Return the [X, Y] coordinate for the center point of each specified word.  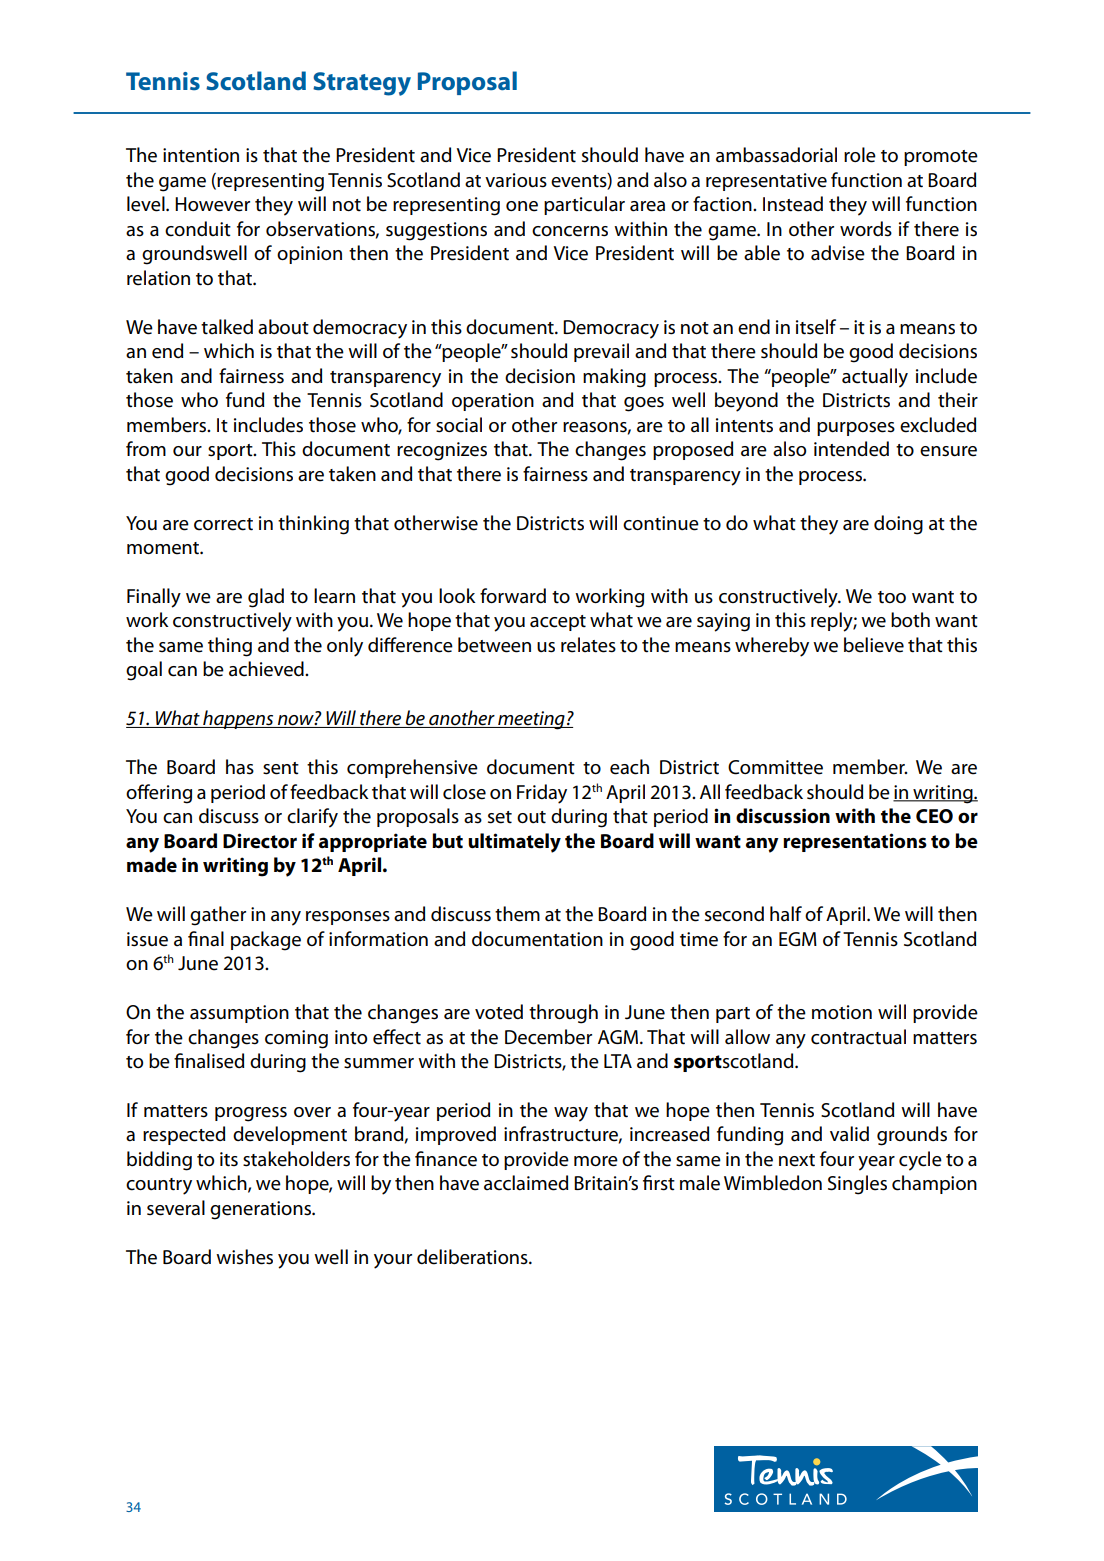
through [563, 1014]
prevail [601, 352]
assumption [239, 1014]
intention [201, 155]
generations [262, 1210]
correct [223, 524]
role [860, 155]
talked [227, 327]
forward [513, 595]
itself [816, 327]
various [516, 180]
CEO [934, 816]
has [240, 767]
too [892, 597]
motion [842, 1012]
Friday [542, 794]
